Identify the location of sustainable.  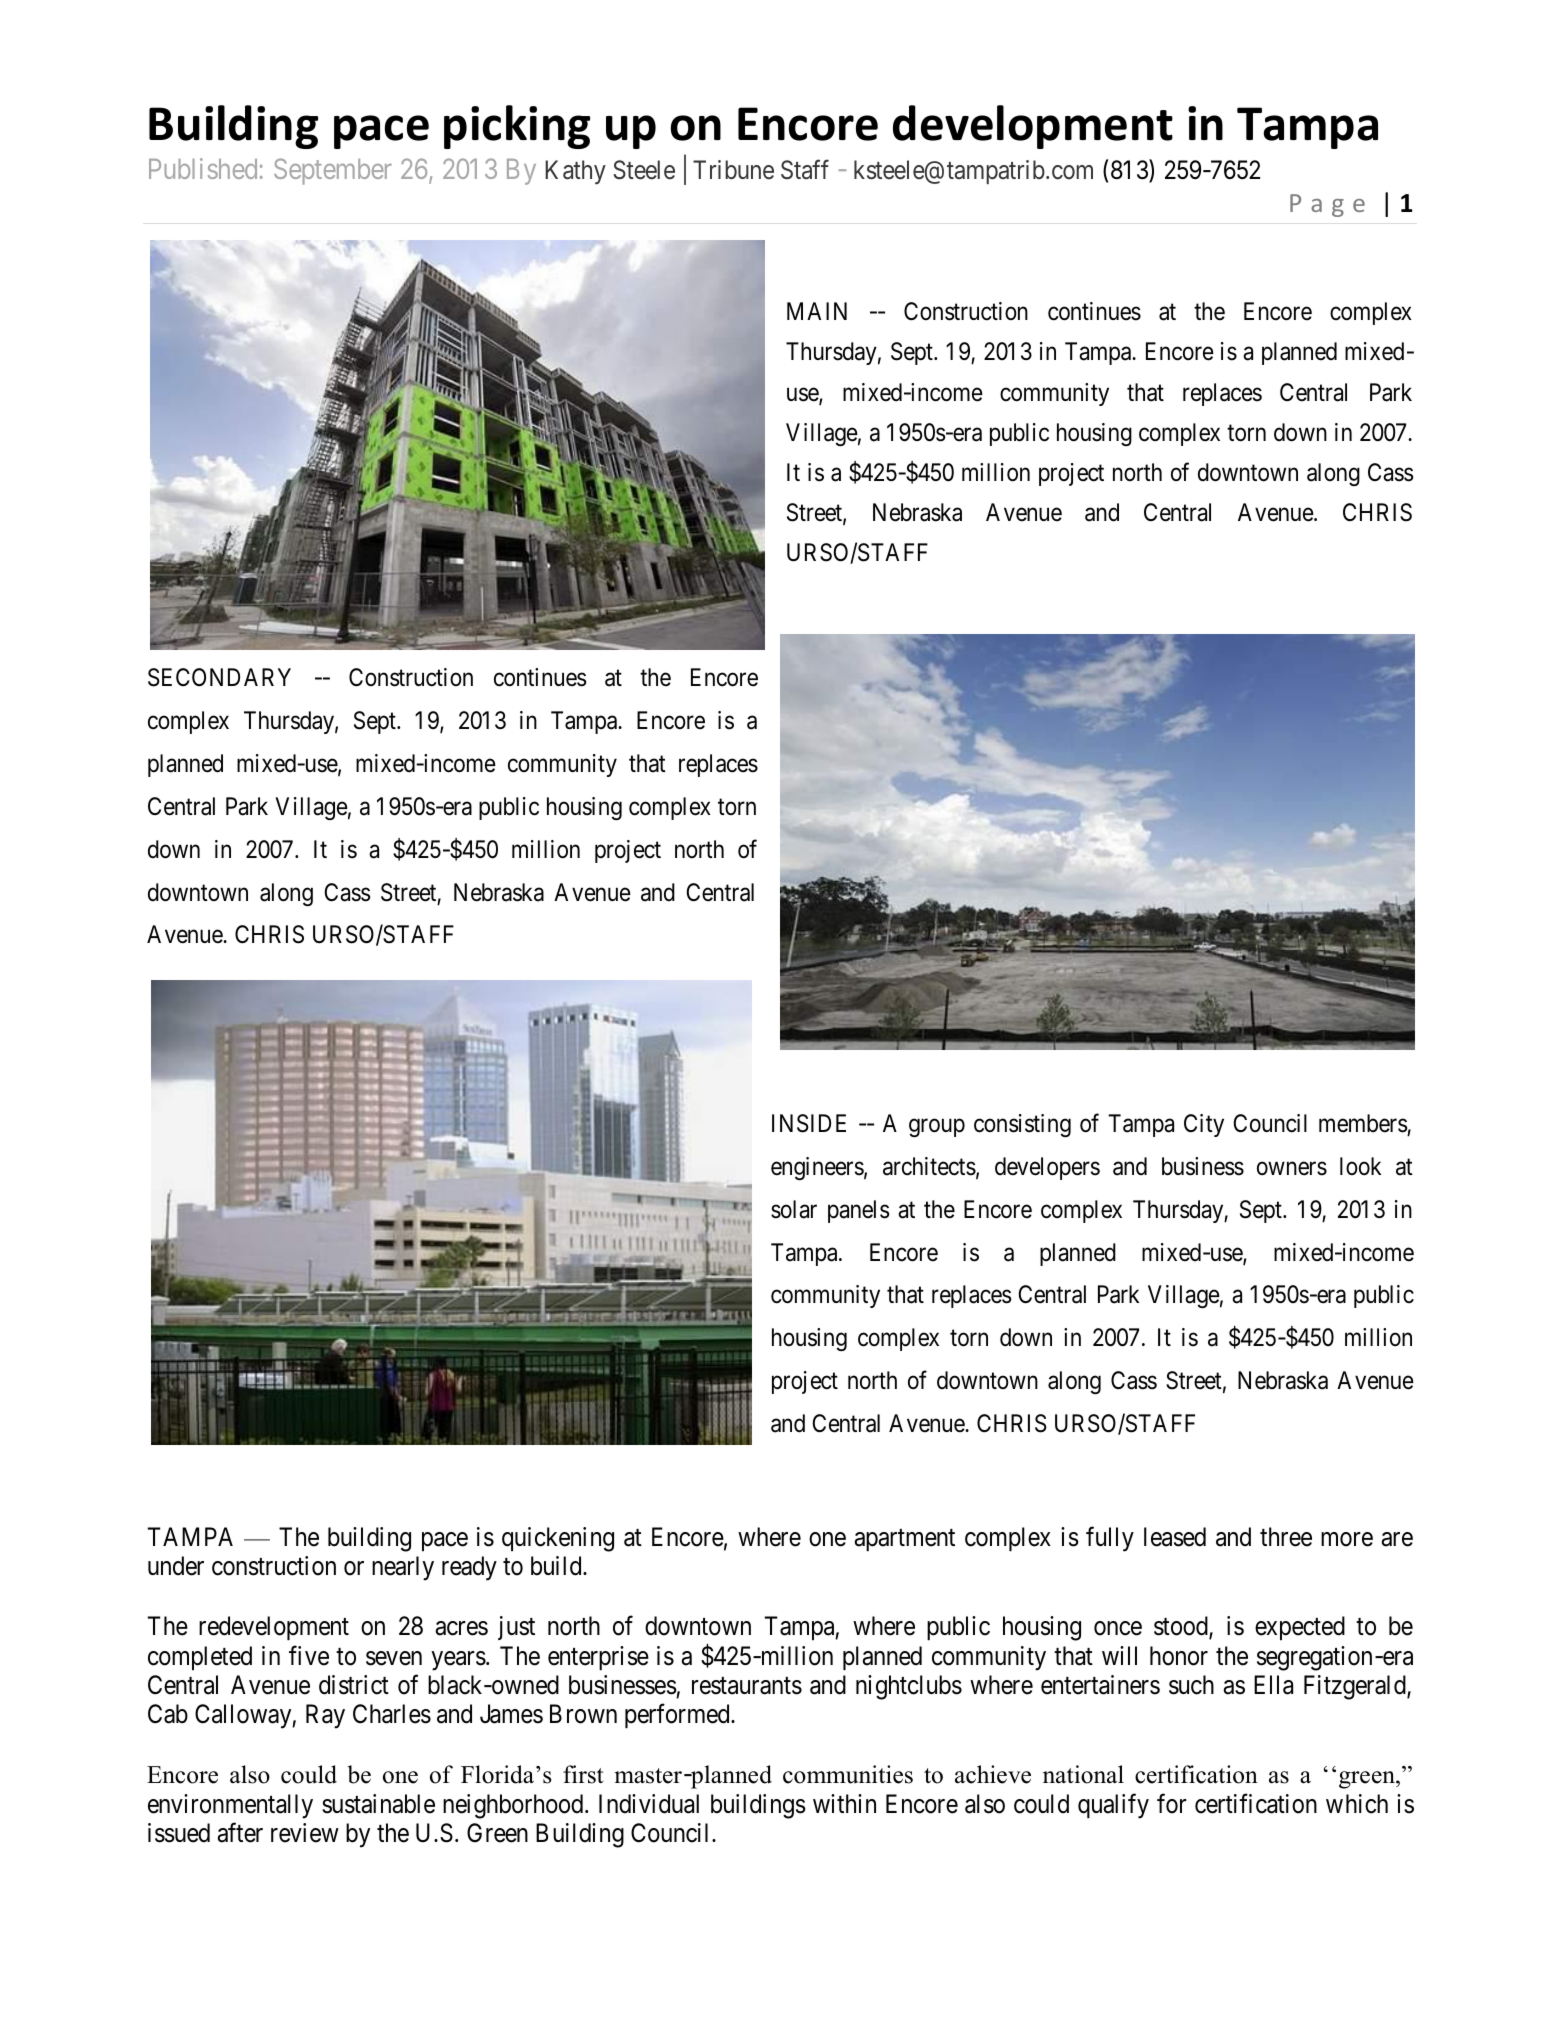
(378, 1804).
